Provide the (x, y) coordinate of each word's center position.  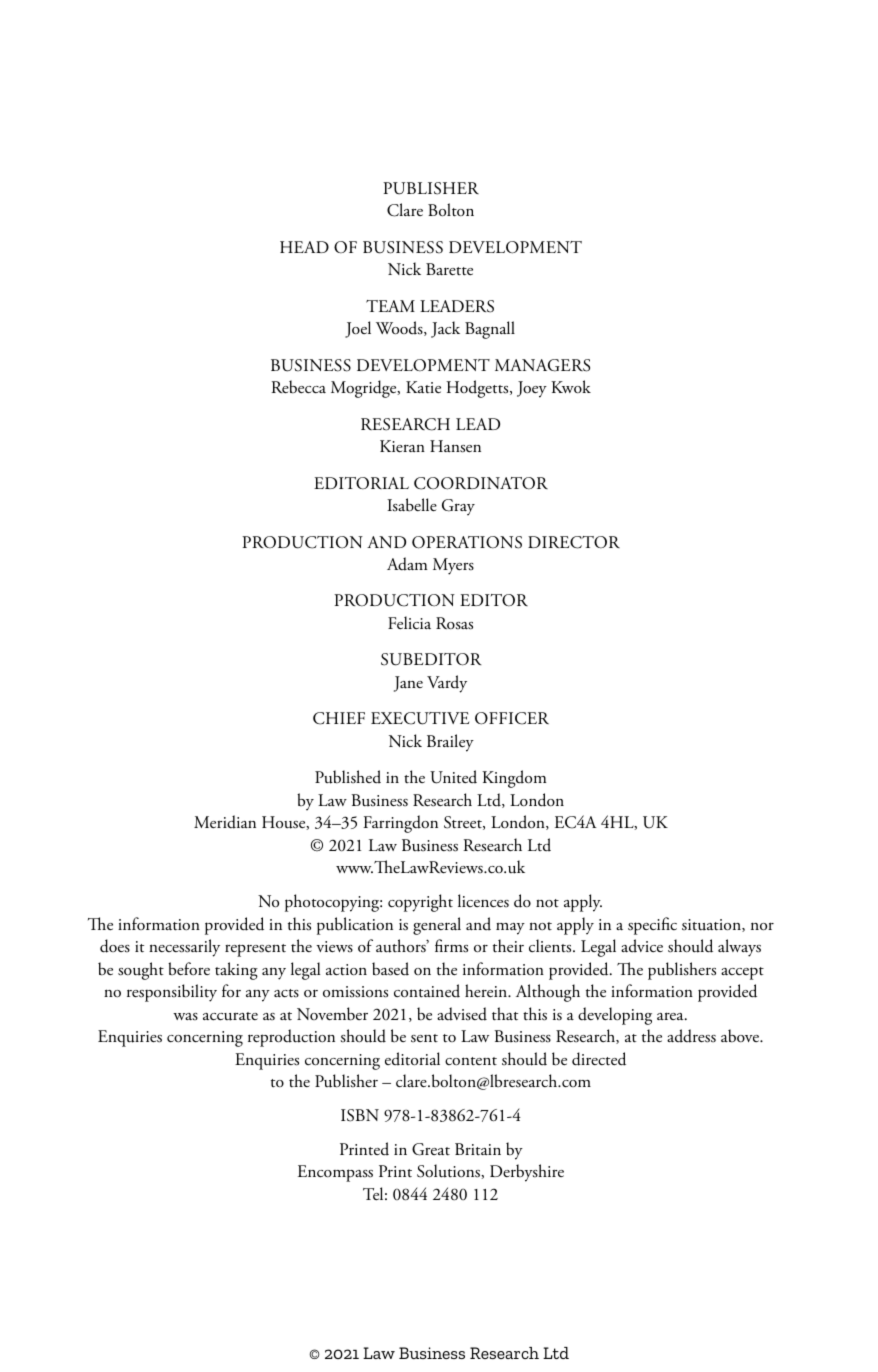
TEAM (390, 306)
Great (431, 1149)
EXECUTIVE (420, 718)
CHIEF (339, 718)
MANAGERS (542, 365)
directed (599, 1059)
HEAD (304, 247)
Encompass (335, 1173)
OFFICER (512, 718)
